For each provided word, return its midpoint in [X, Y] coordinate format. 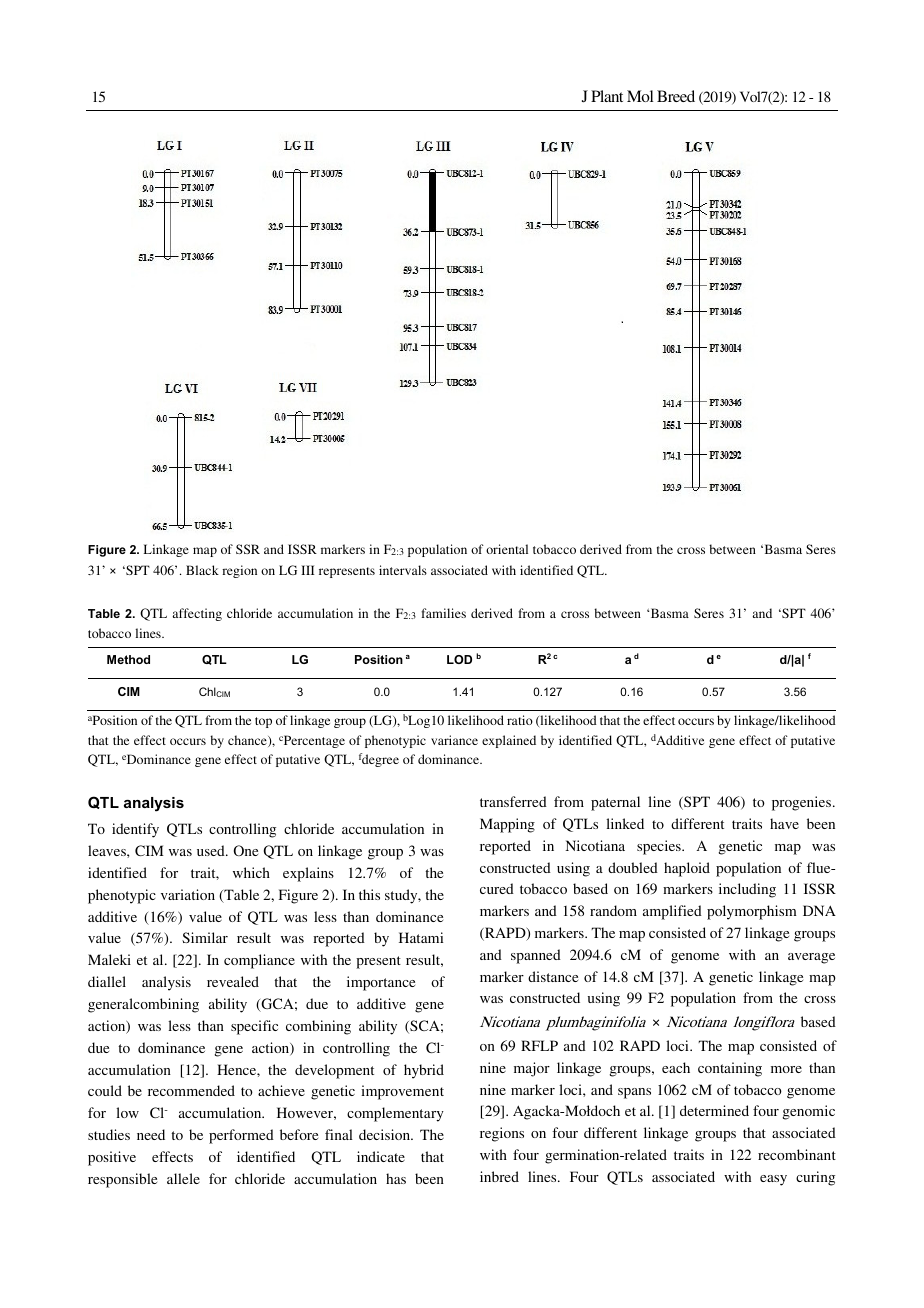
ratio [520, 720]
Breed [676, 96]
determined [714, 1110]
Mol [640, 96]
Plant [607, 96]
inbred [499, 1176]
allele [183, 1178]
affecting [197, 614]
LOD [459, 659]
